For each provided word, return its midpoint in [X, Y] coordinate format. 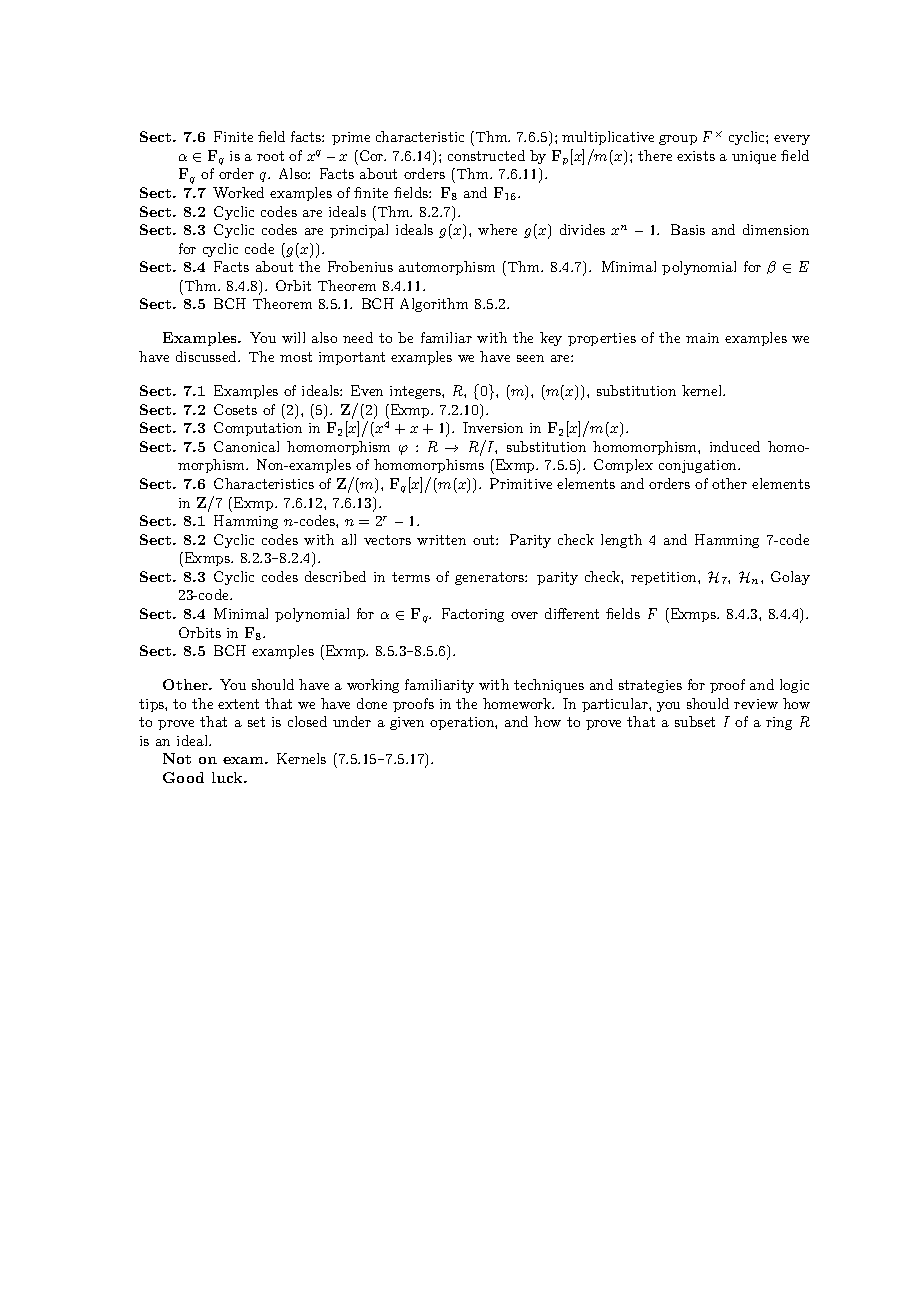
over [524, 615]
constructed [486, 155]
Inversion [493, 427]
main [702, 338]
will [293, 337]
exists [696, 156]
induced [735, 446]
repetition [665, 578]
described [335, 576]
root [270, 156]
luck [228, 777]
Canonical [246, 446]
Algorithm [434, 305]
